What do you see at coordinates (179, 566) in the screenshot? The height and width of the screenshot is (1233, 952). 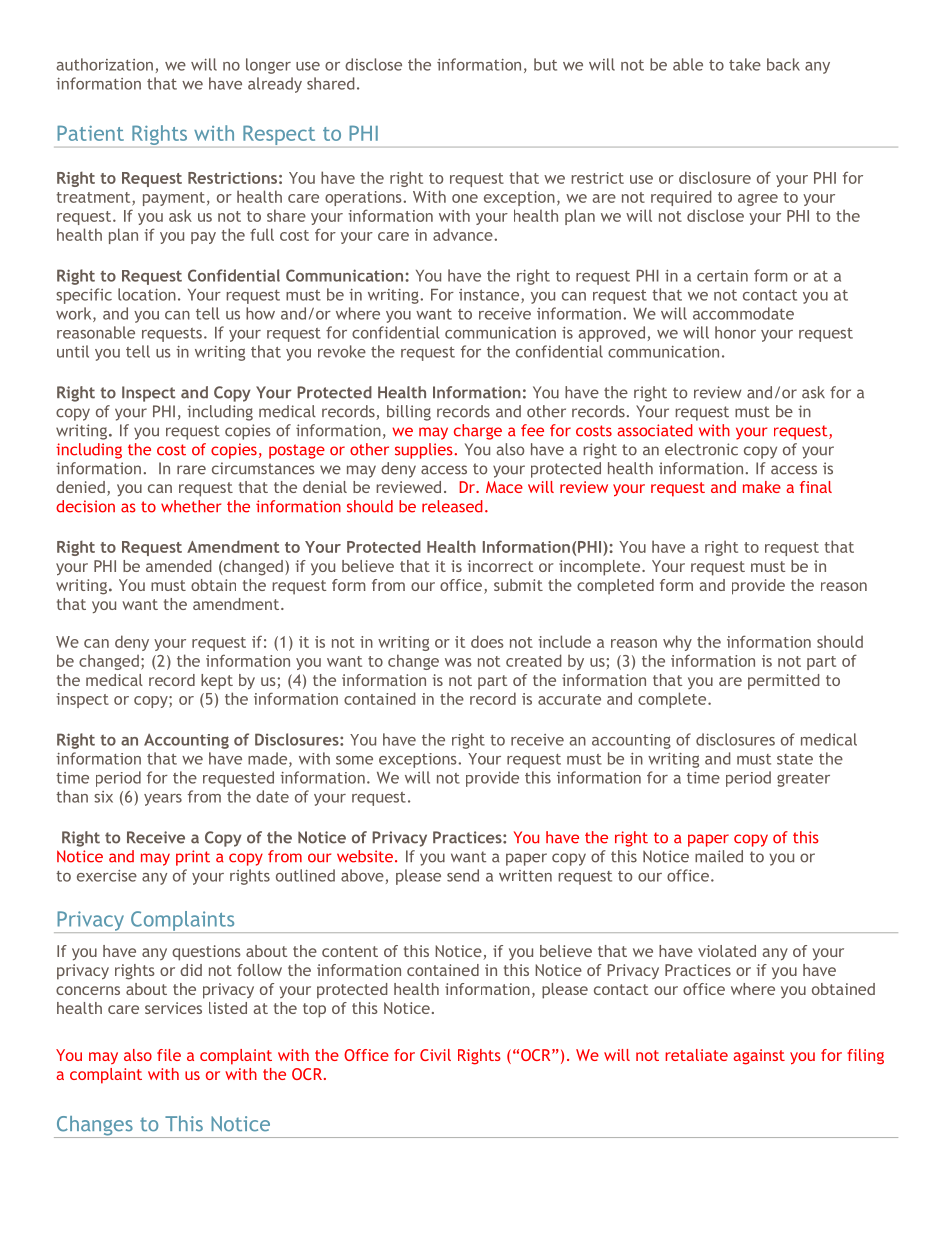 I see `amended` at bounding box center [179, 566].
